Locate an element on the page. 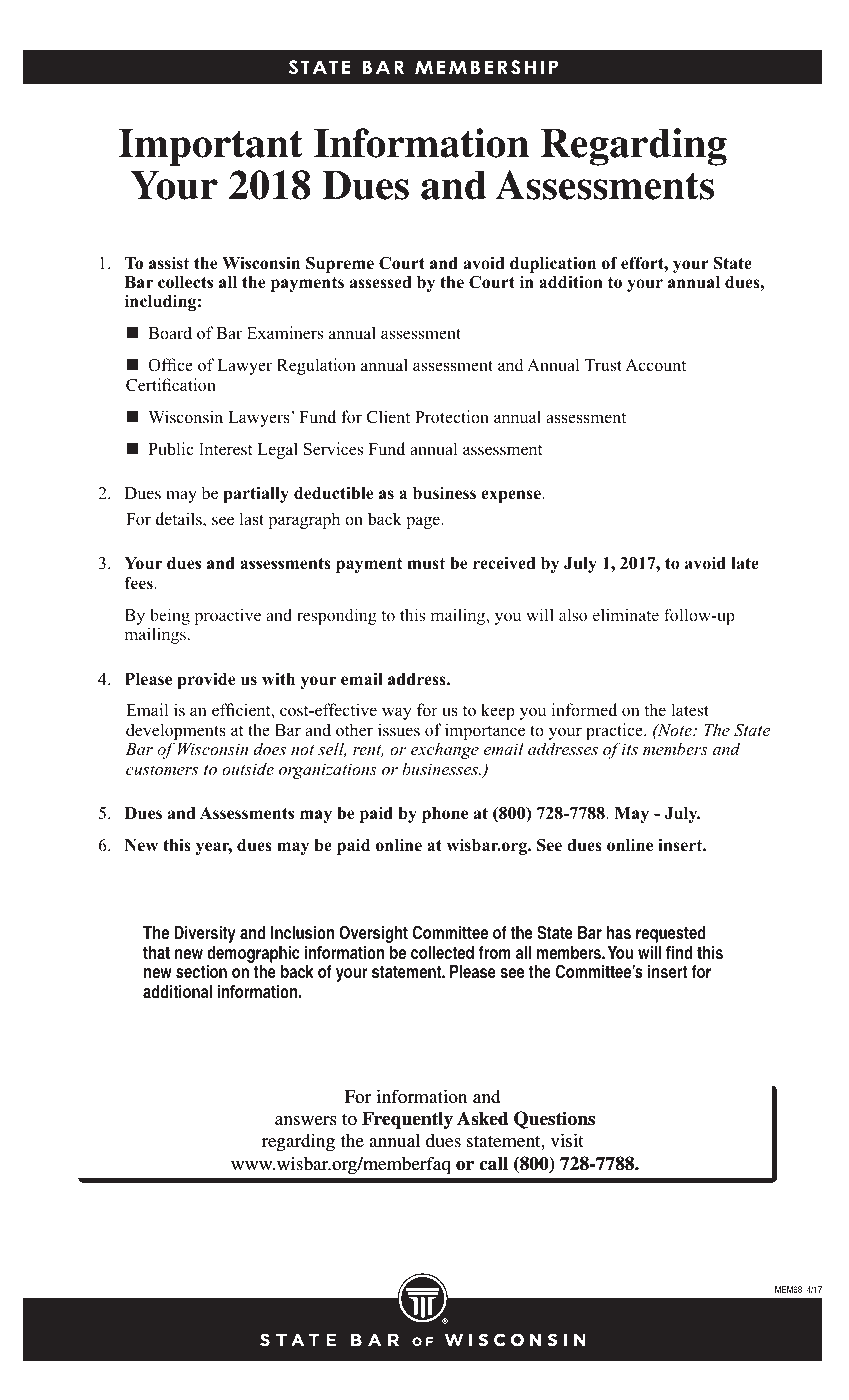 Image resolution: width=849 pixels, height=1400 pixels. its is located at coordinates (630, 749).
